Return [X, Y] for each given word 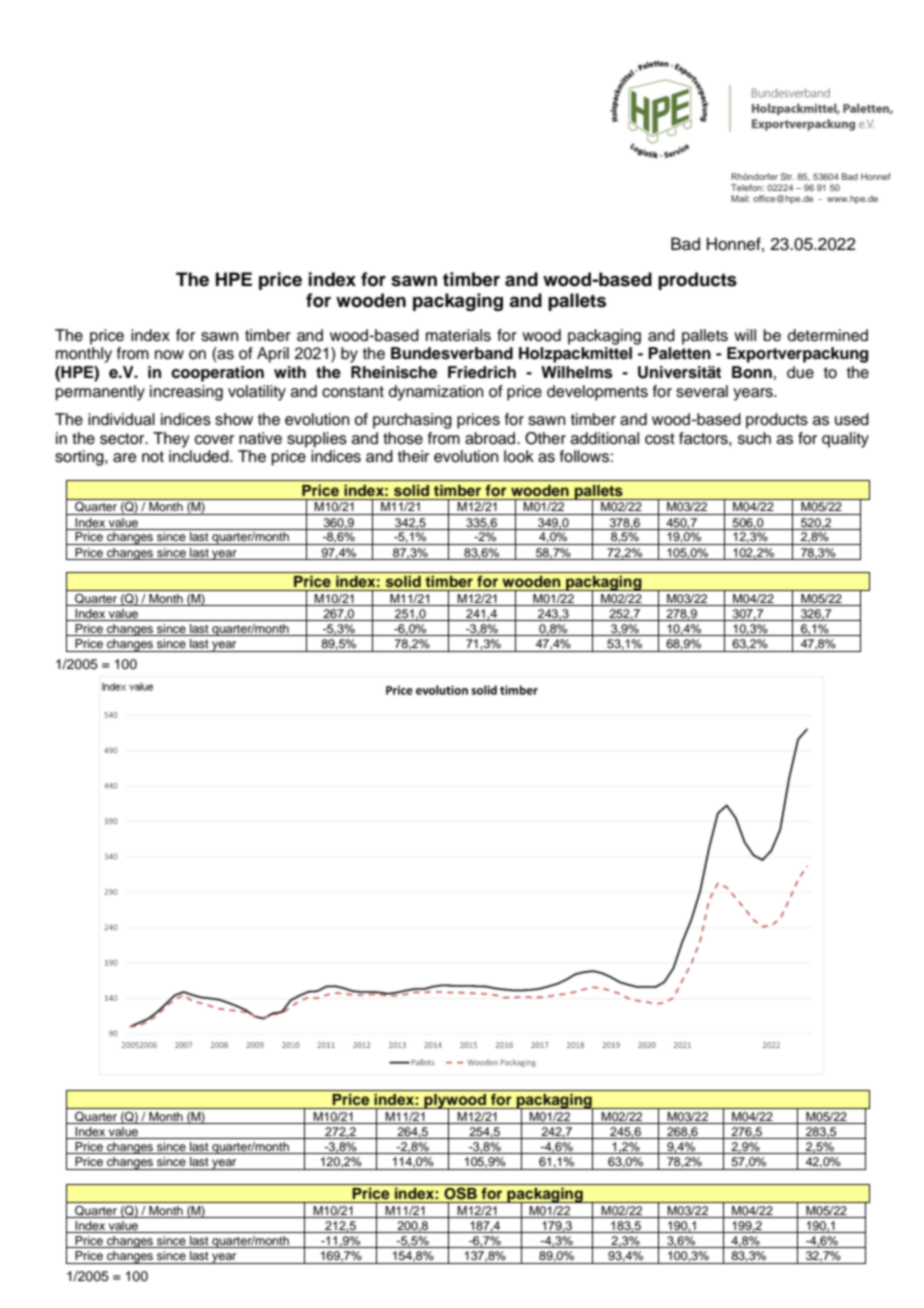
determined [828, 335]
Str [787, 176]
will [745, 335]
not [153, 457]
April [273, 355]
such [754, 438]
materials [458, 335]
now [169, 355]
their [413, 456]
